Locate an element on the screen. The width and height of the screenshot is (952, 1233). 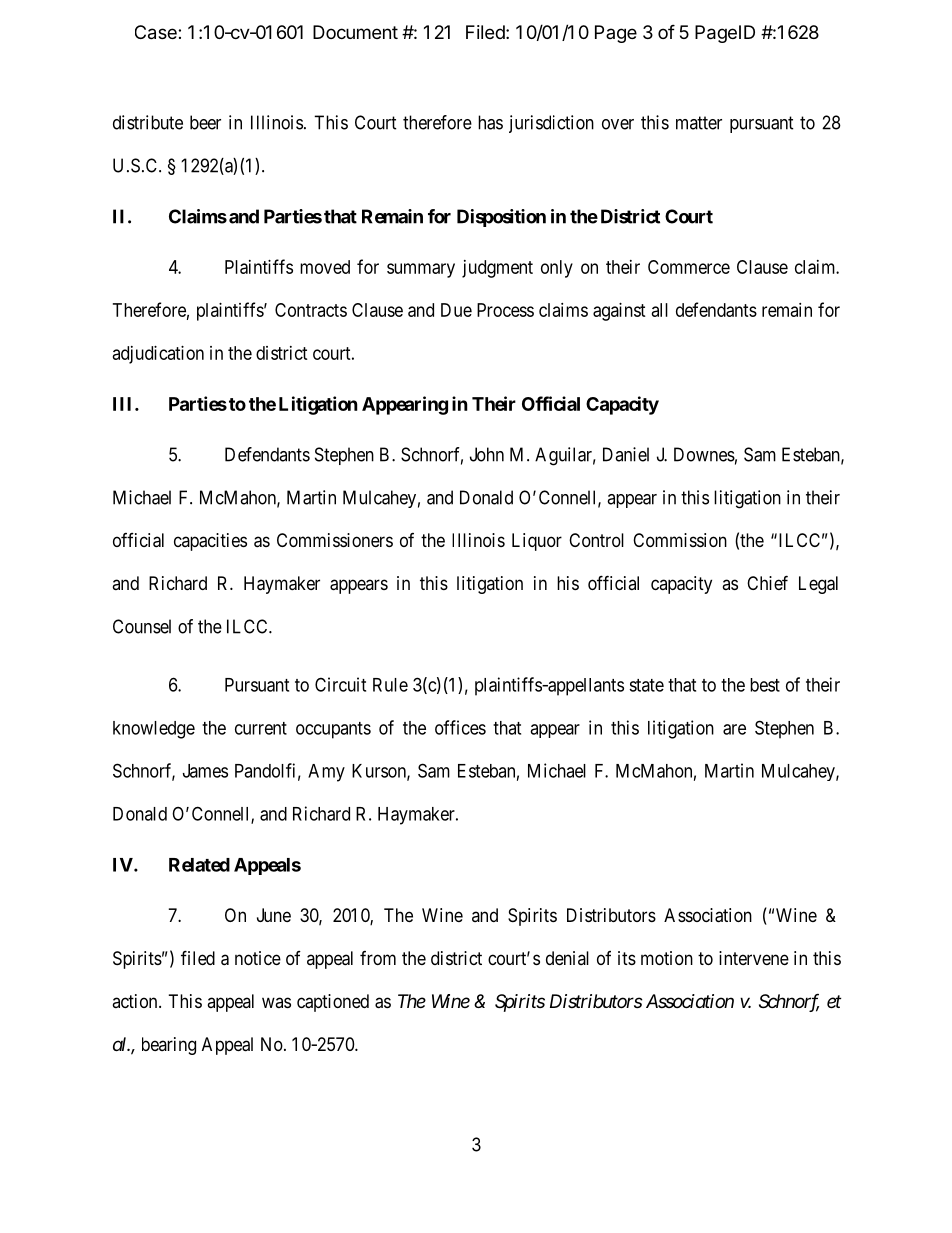
Due is located at coordinates (456, 310).
